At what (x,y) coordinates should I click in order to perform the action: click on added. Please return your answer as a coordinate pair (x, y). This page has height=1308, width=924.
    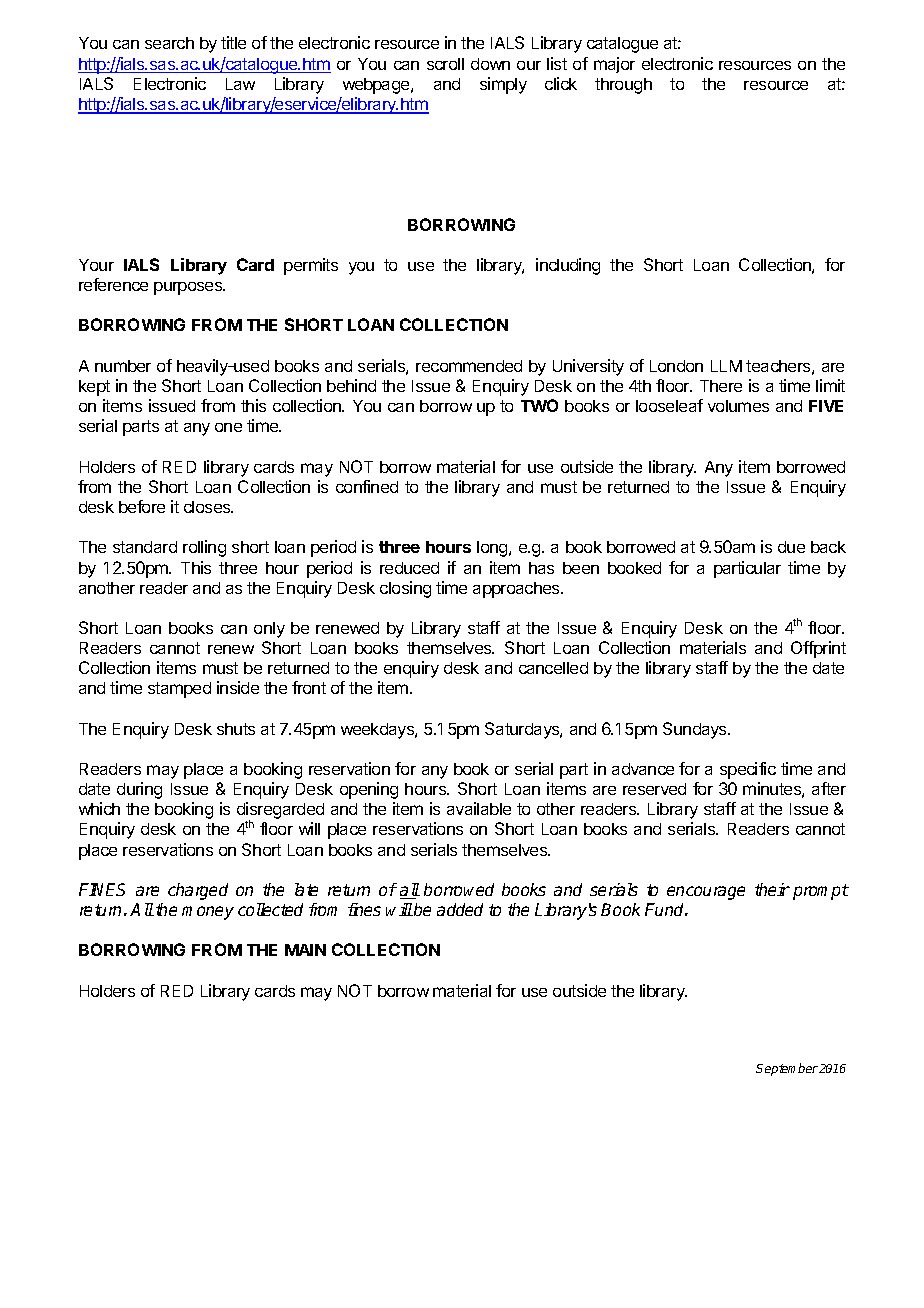
    Looking at the image, I should click on (460, 909).
